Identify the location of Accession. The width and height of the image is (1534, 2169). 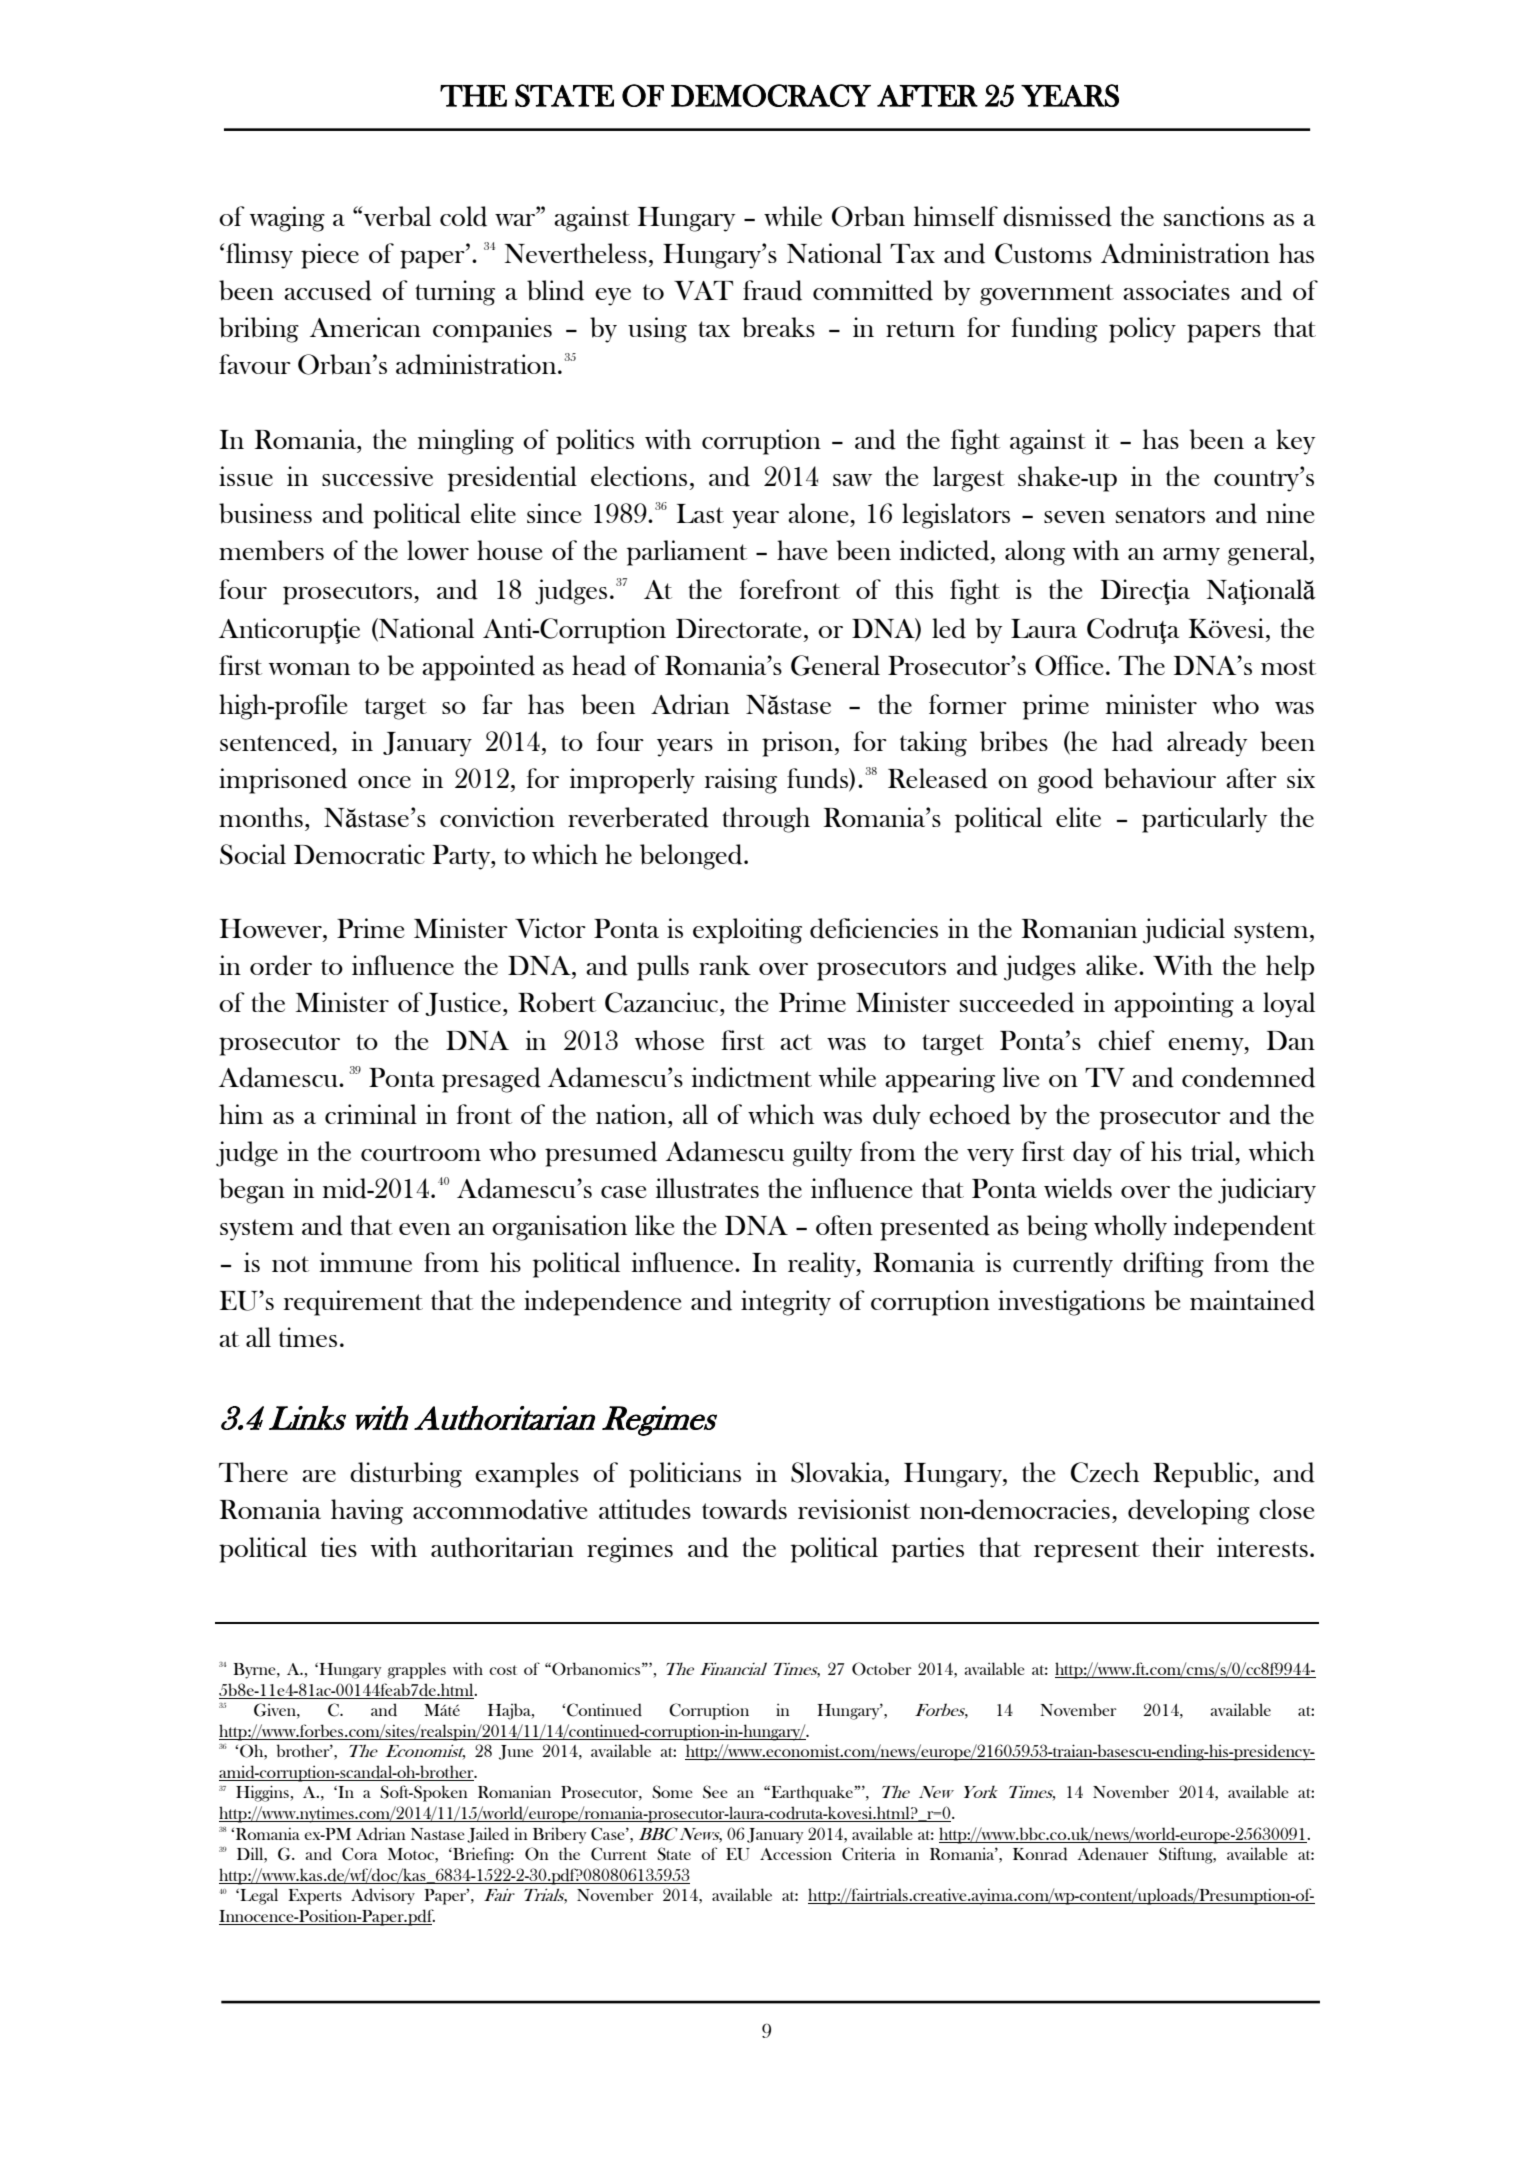
(796, 1853).
